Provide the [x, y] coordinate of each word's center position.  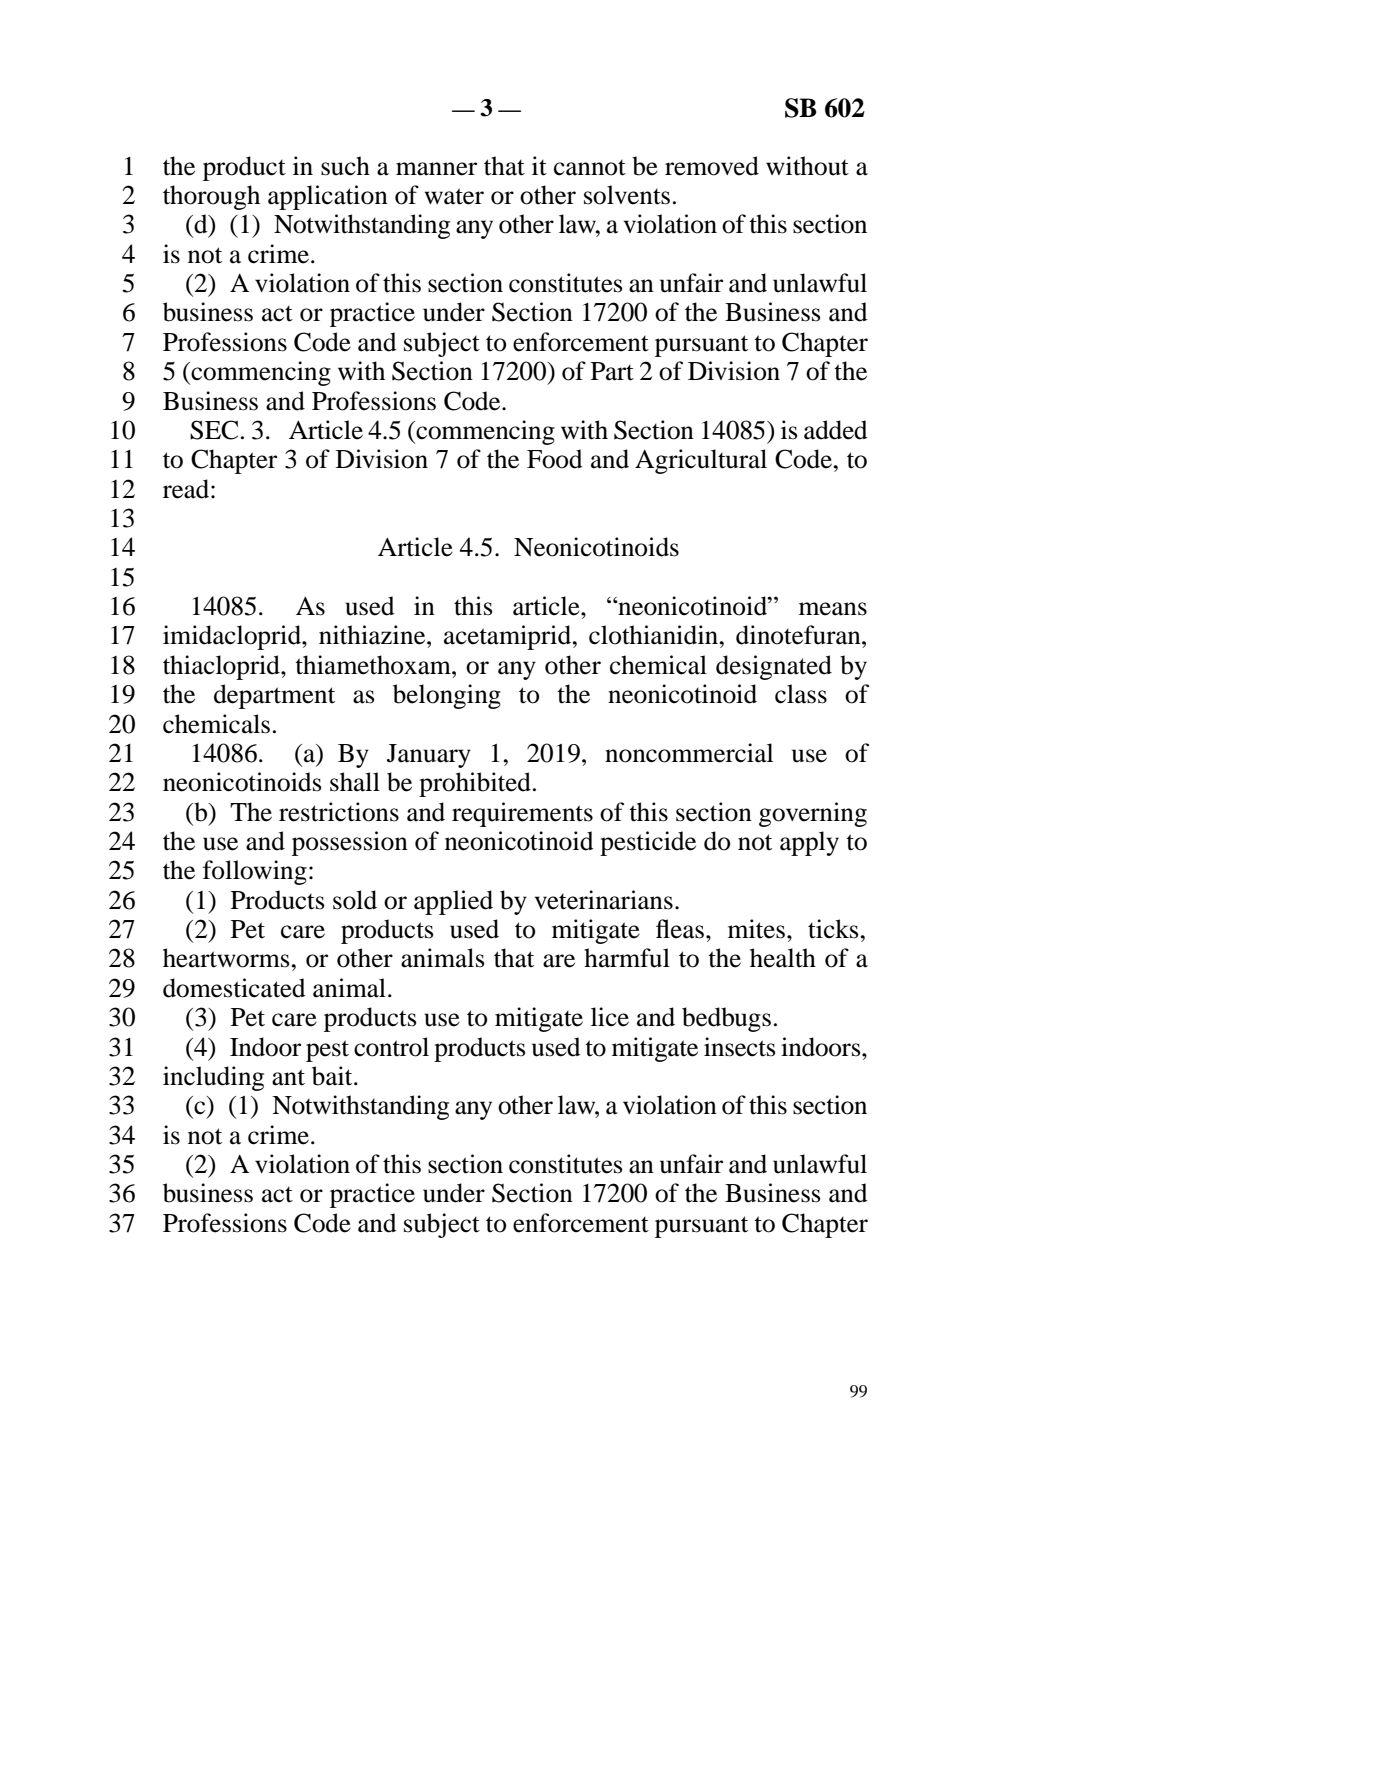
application [328, 197]
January [429, 756]
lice [610, 1017]
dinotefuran [799, 635]
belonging [447, 696]
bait [333, 1076]
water [454, 196]
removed [712, 166]
